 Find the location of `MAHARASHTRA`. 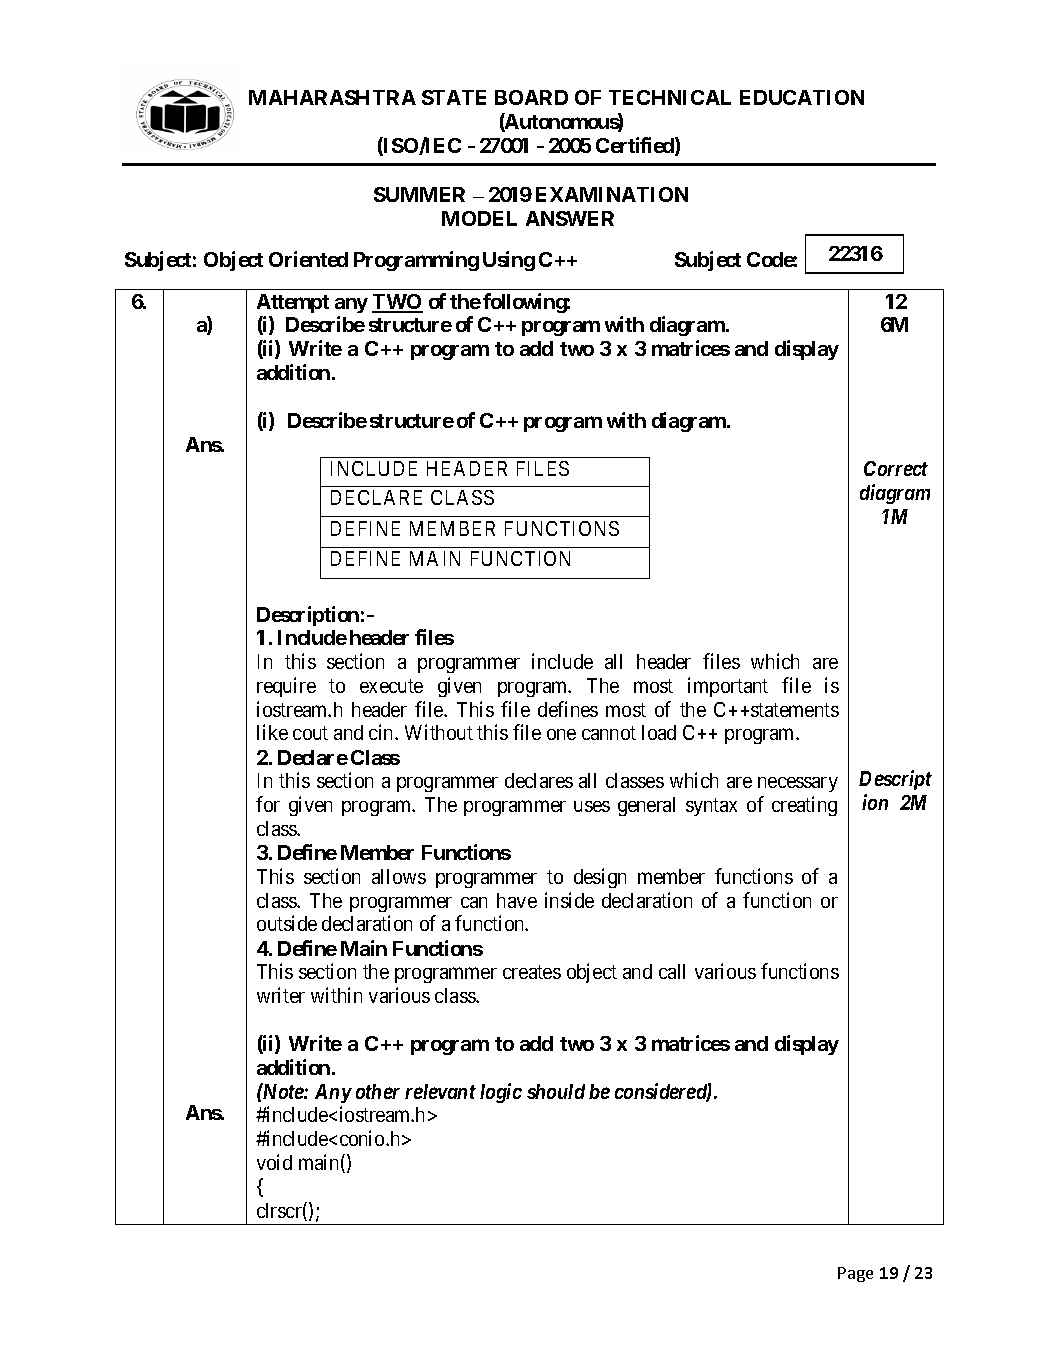

MAHARASHTRA is located at coordinates (332, 97).
